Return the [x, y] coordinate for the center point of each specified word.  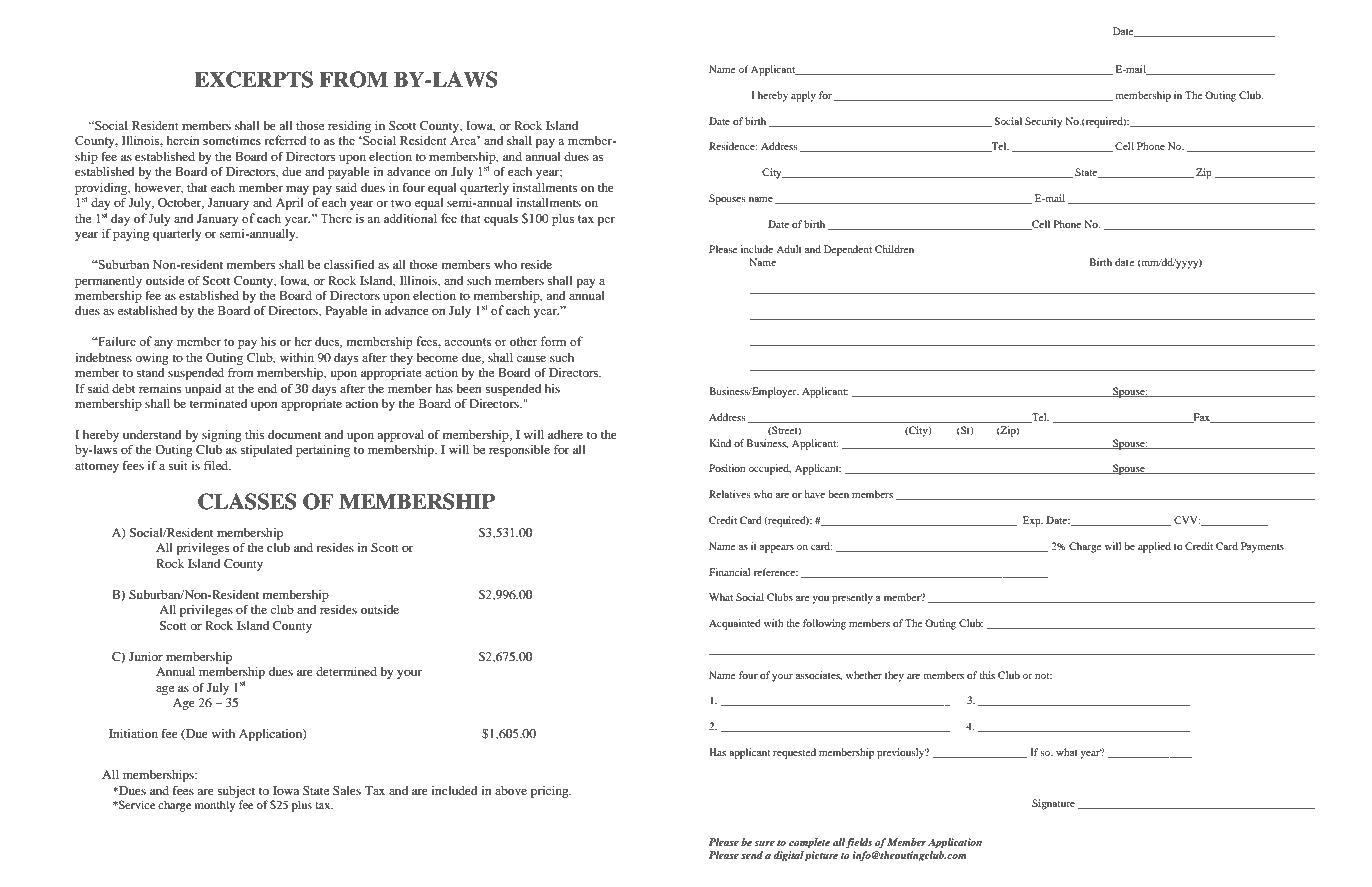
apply [803, 96]
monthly [215, 806]
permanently [108, 282]
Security [1043, 122]
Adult [789, 249]
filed [217, 465]
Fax [1201, 418]
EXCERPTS [253, 79]
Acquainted [735, 624]
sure [764, 843]
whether [864, 675]
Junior [146, 656]
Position [727, 468]
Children [894, 249]
